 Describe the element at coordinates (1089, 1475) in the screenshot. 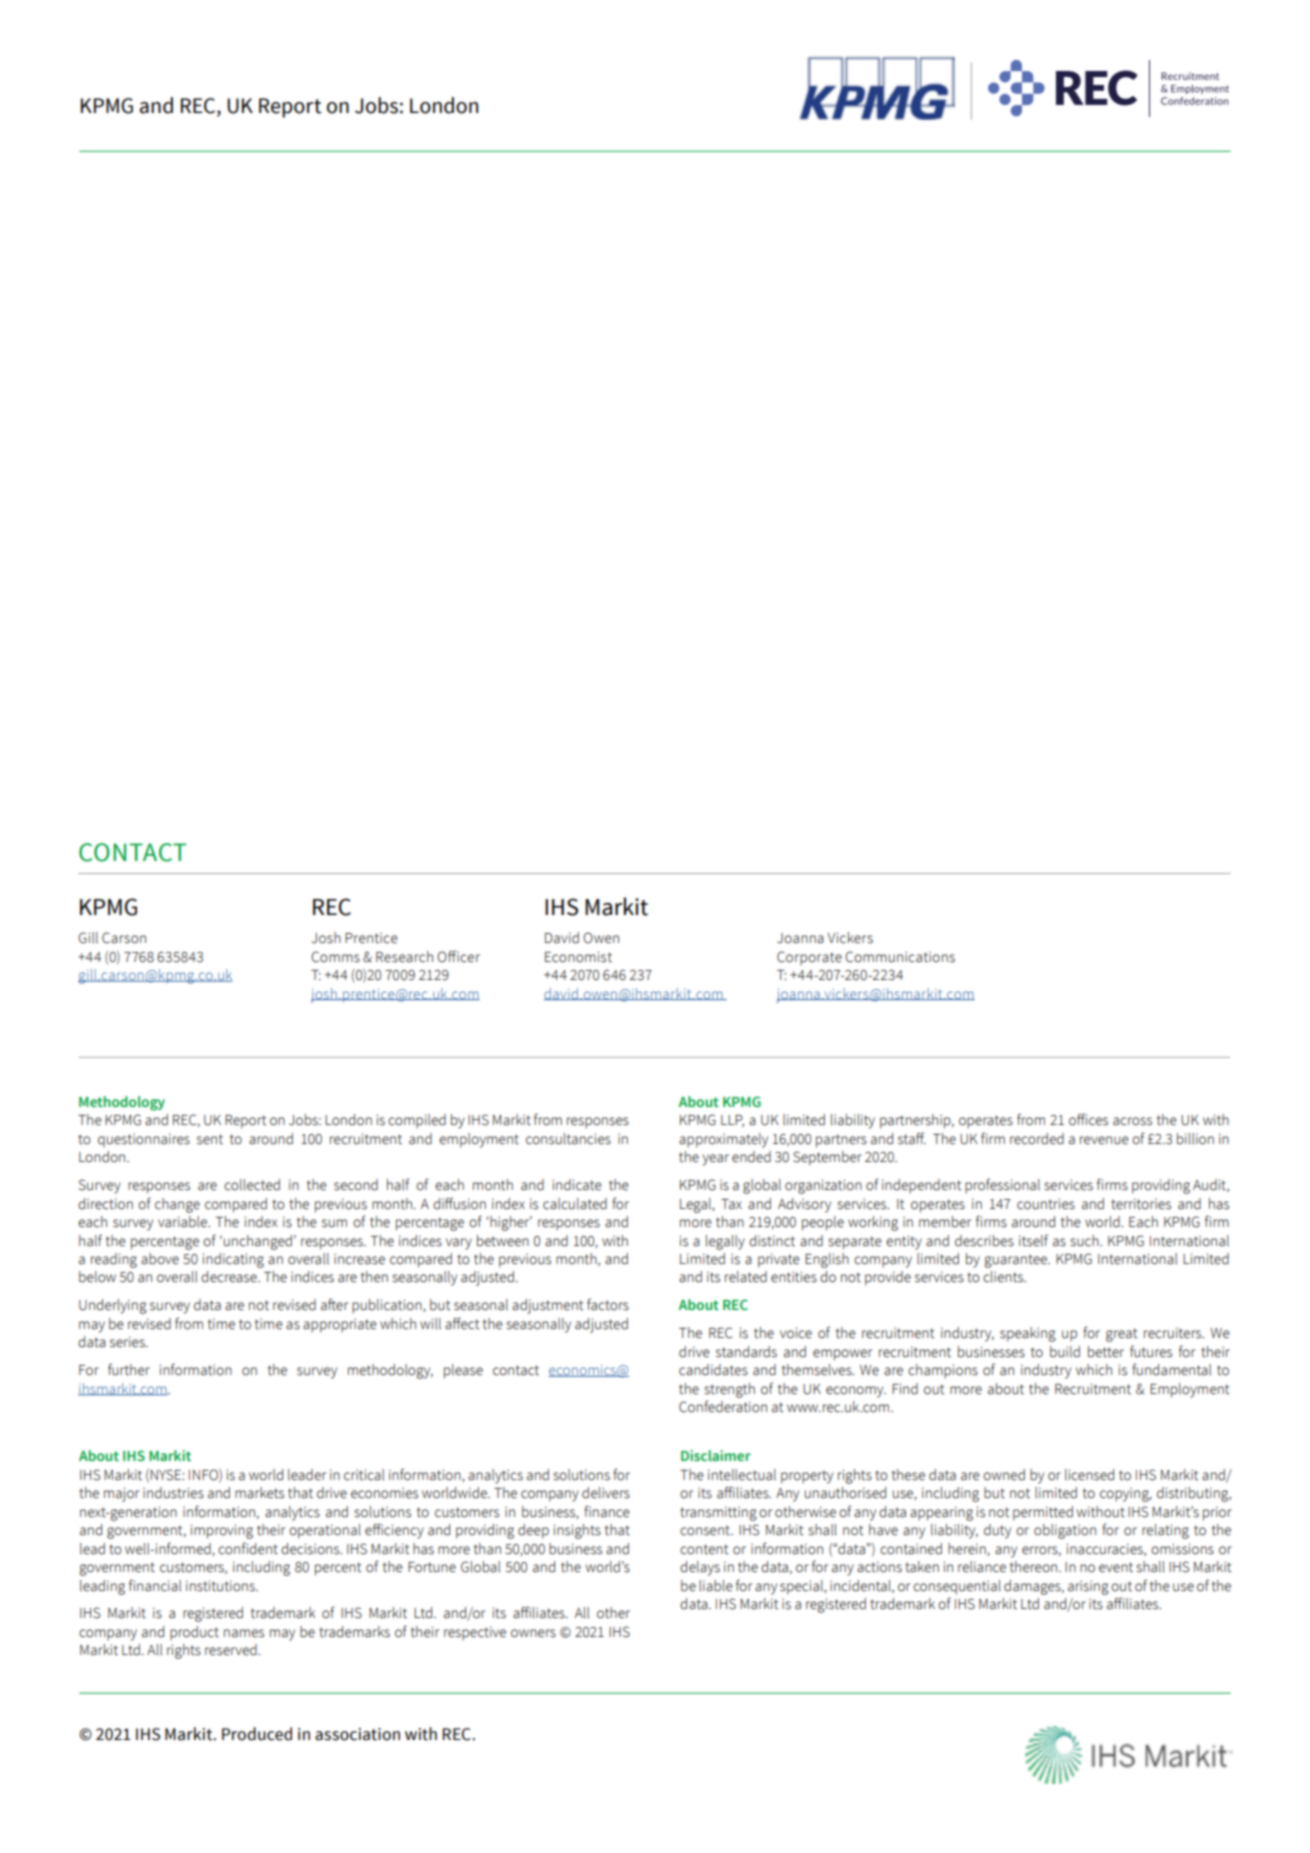

I see `licensed` at that location.
